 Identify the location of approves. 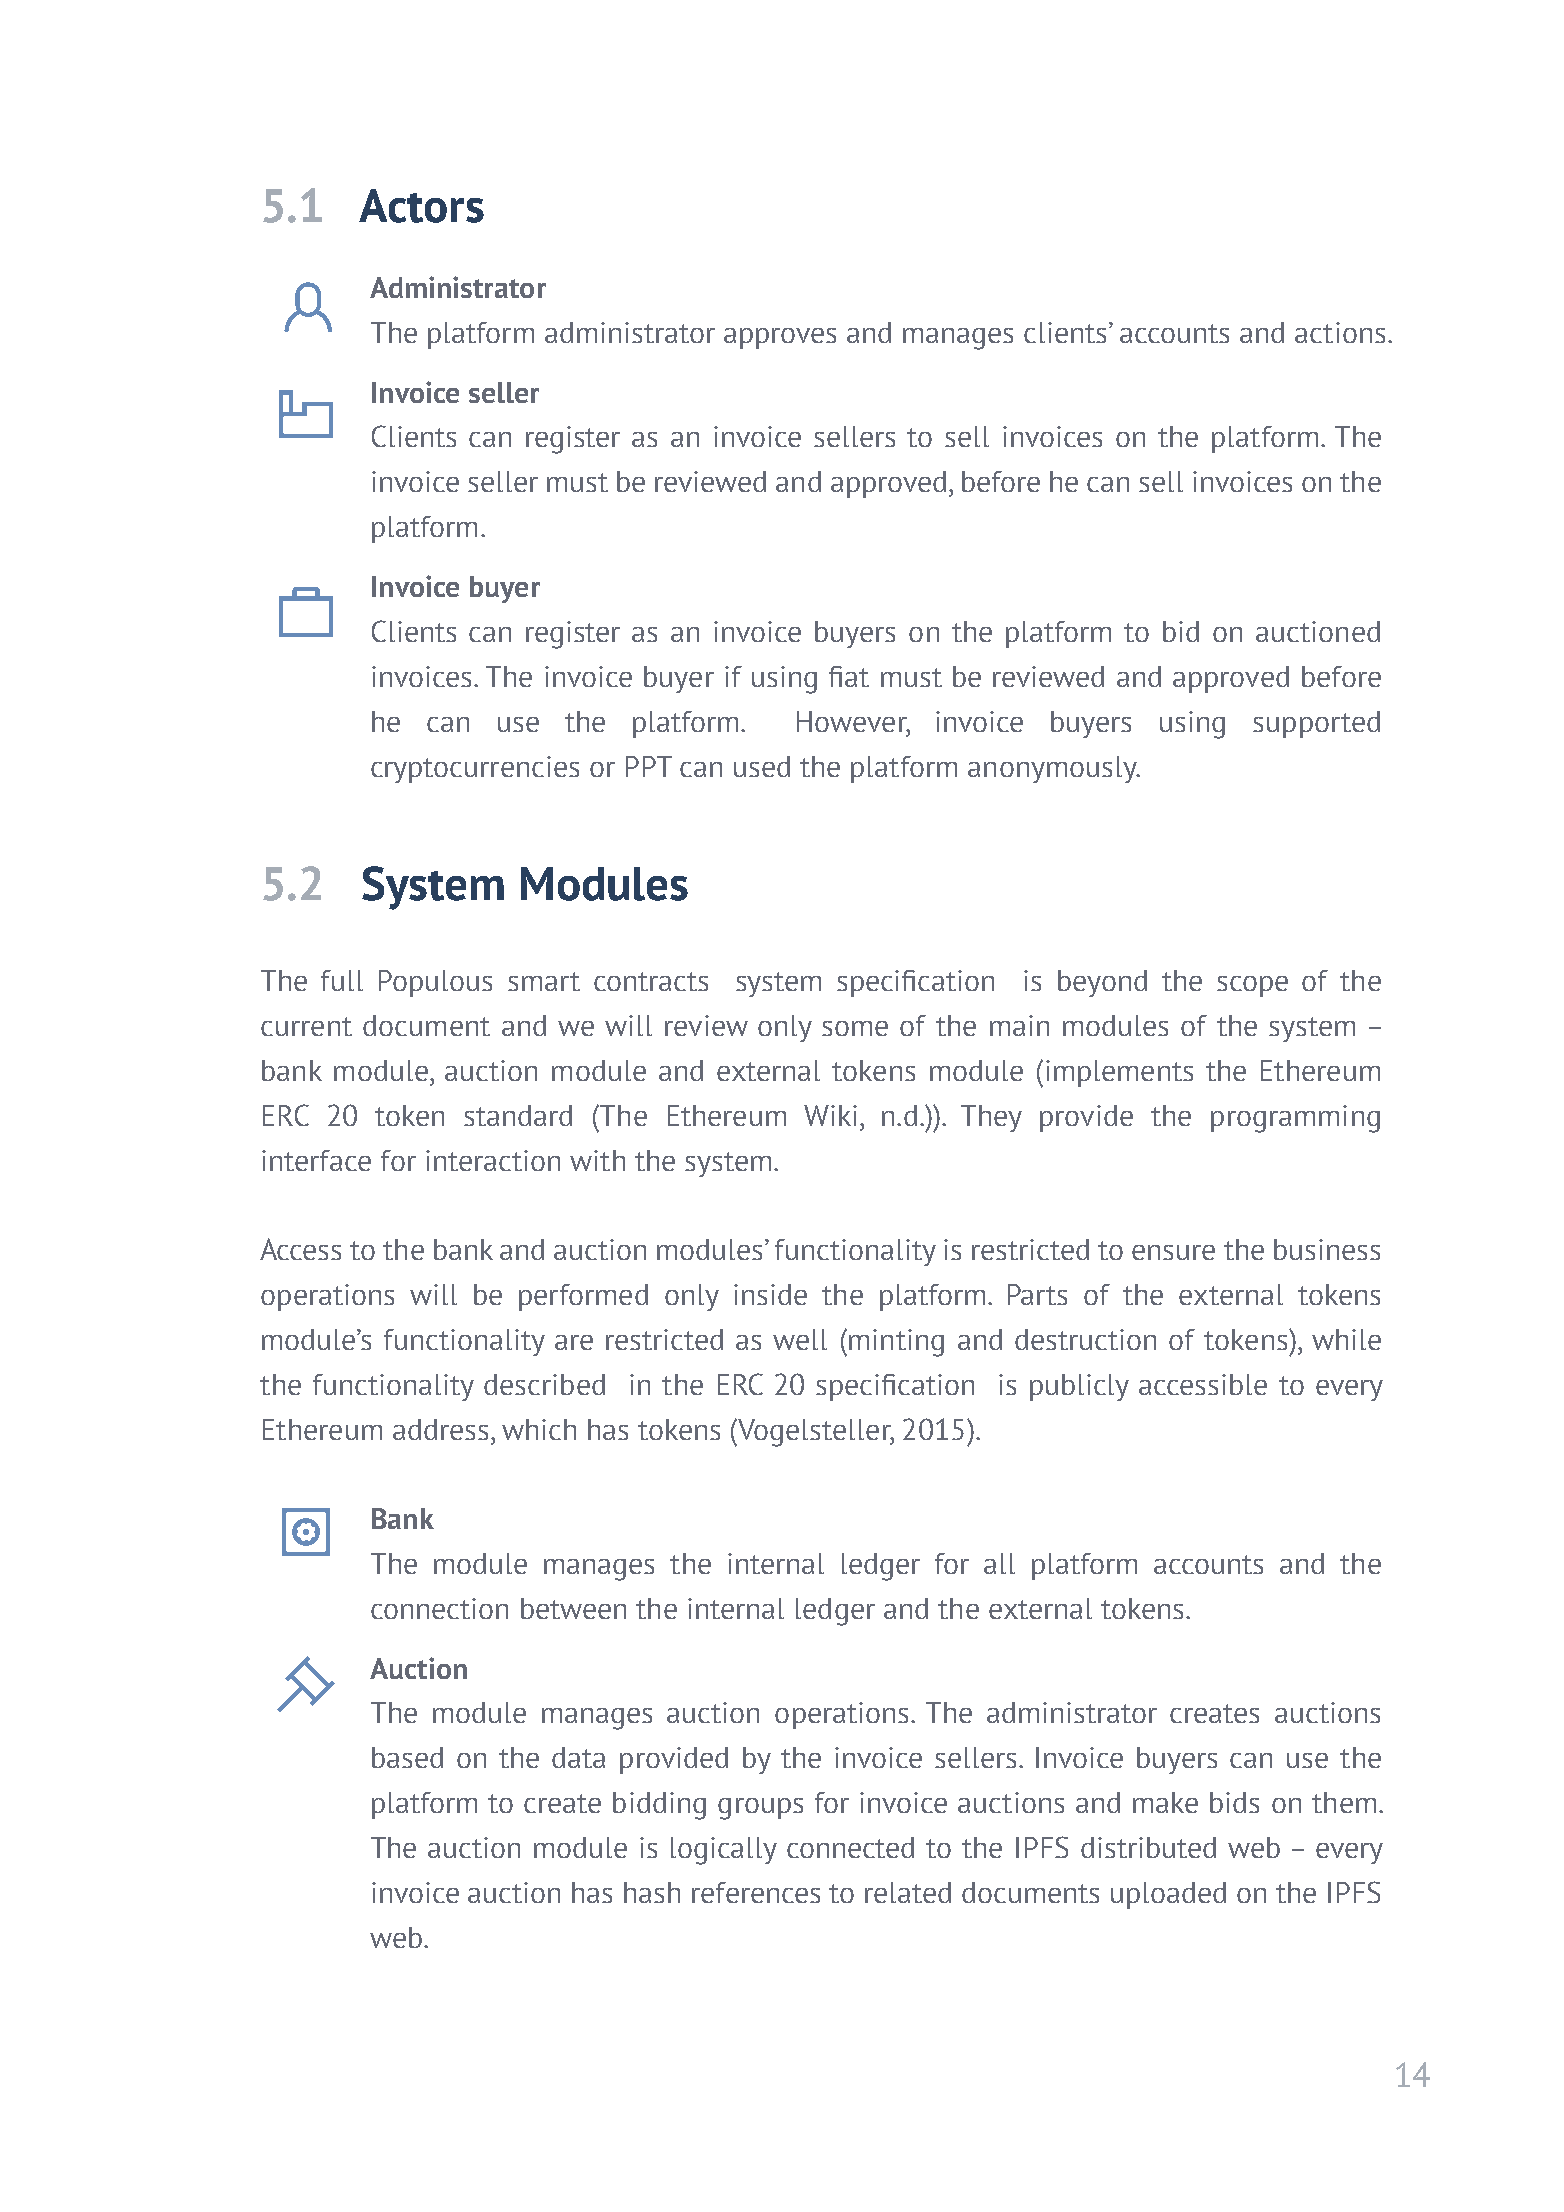
(780, 338).
